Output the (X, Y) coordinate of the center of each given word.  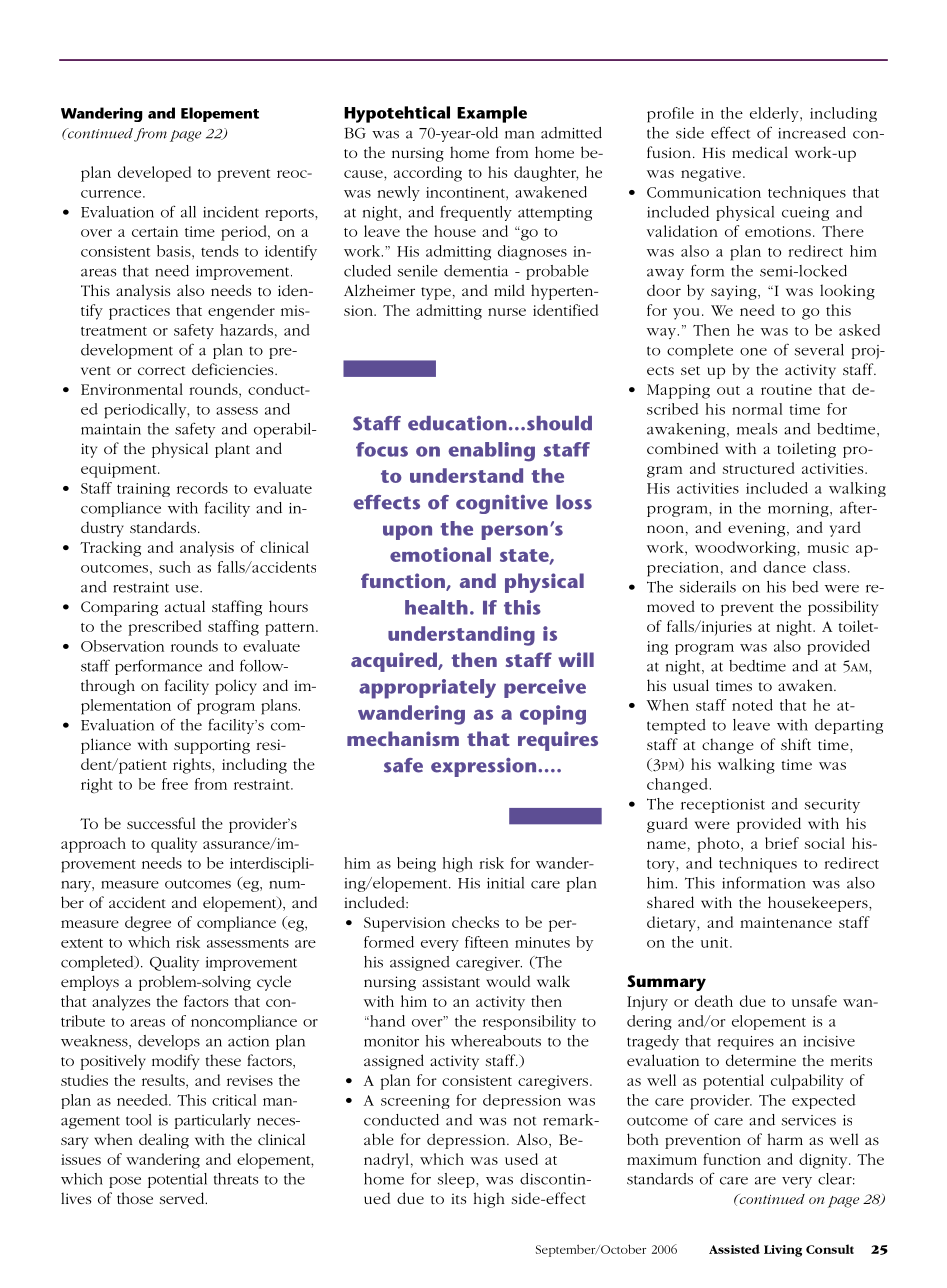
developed (154, 174)
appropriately (427, 689)
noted (752, 705)
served (183, 1198)
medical (760, 152)
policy (236, 687)
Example (492, 114)
